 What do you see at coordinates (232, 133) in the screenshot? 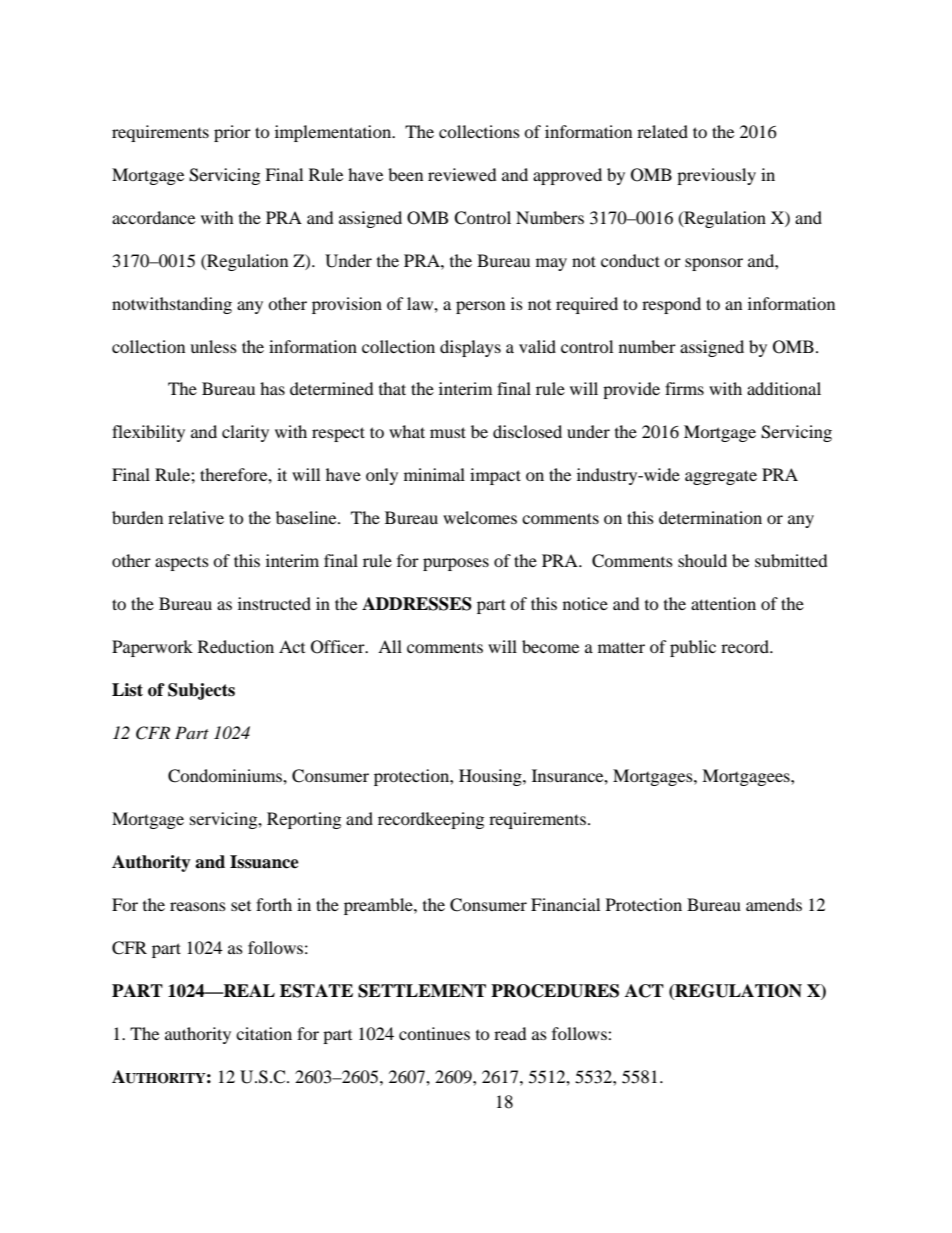
I see `prior` at bounding box center [232, 133].
